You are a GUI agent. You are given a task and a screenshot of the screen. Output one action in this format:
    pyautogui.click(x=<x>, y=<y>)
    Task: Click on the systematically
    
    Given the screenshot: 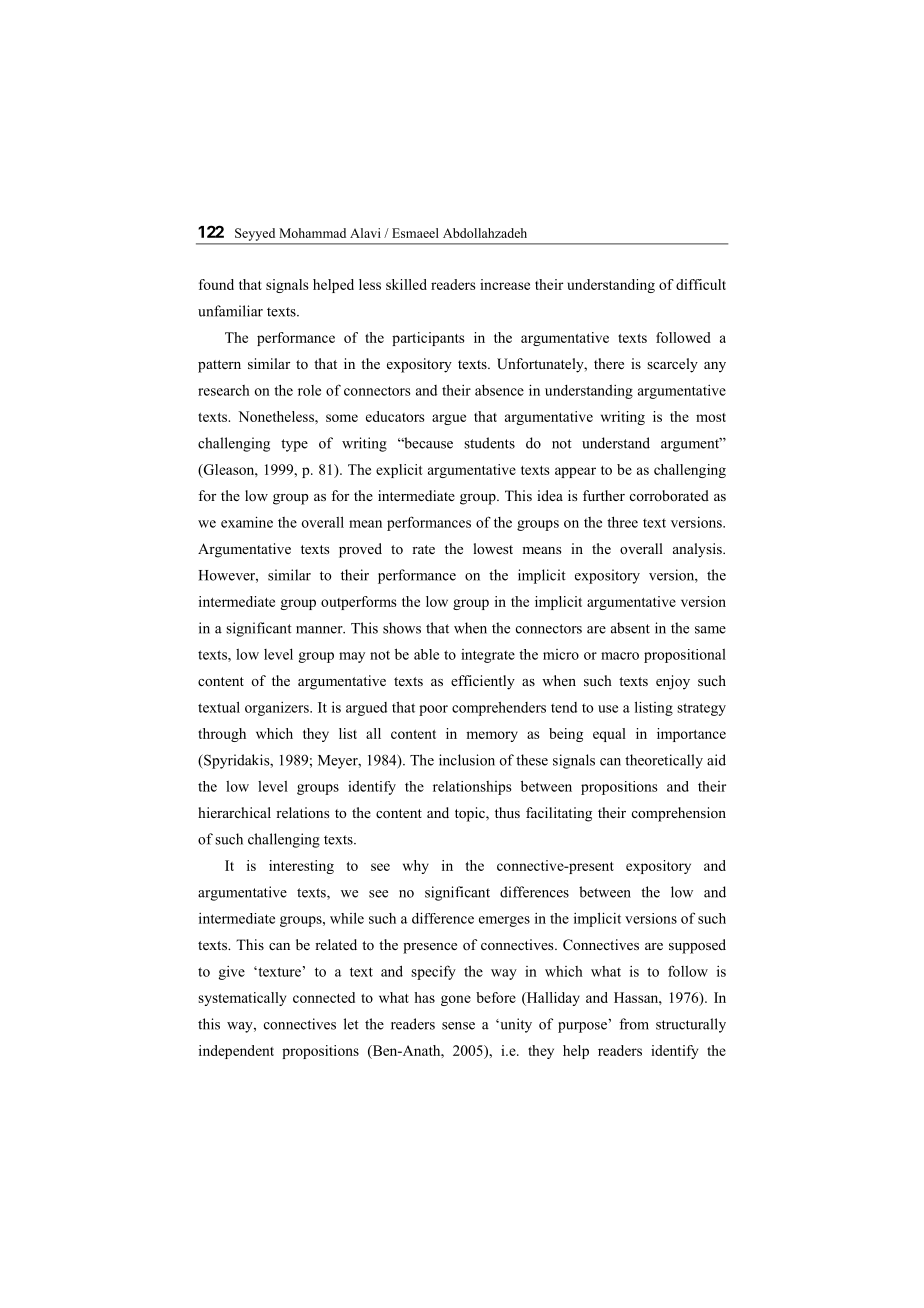 What is the action you would take?
    pyautogui.click(x=242, y=999)
